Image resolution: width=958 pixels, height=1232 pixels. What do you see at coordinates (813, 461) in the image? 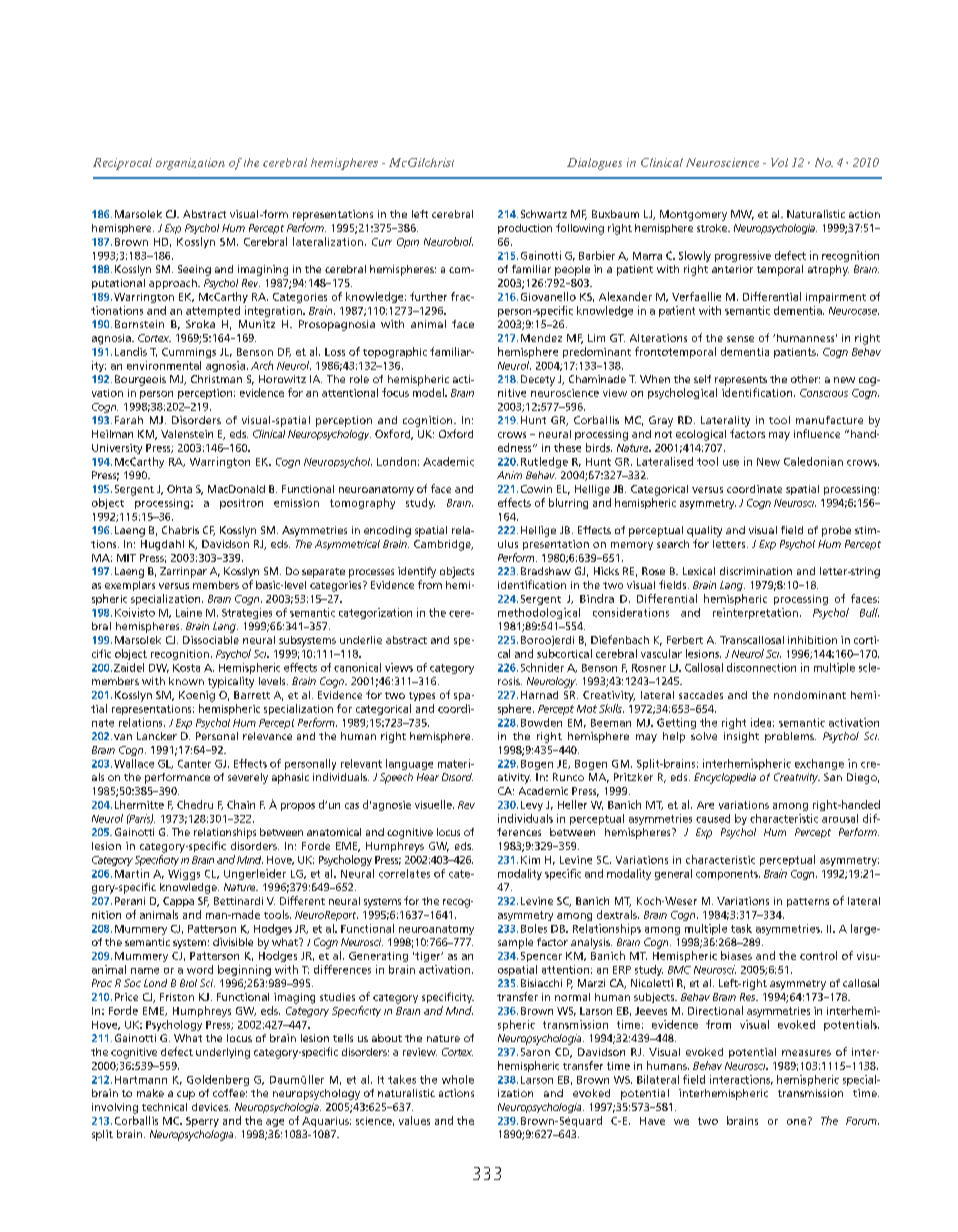
I see `Caledonian` at bounding box center [813, 461].
